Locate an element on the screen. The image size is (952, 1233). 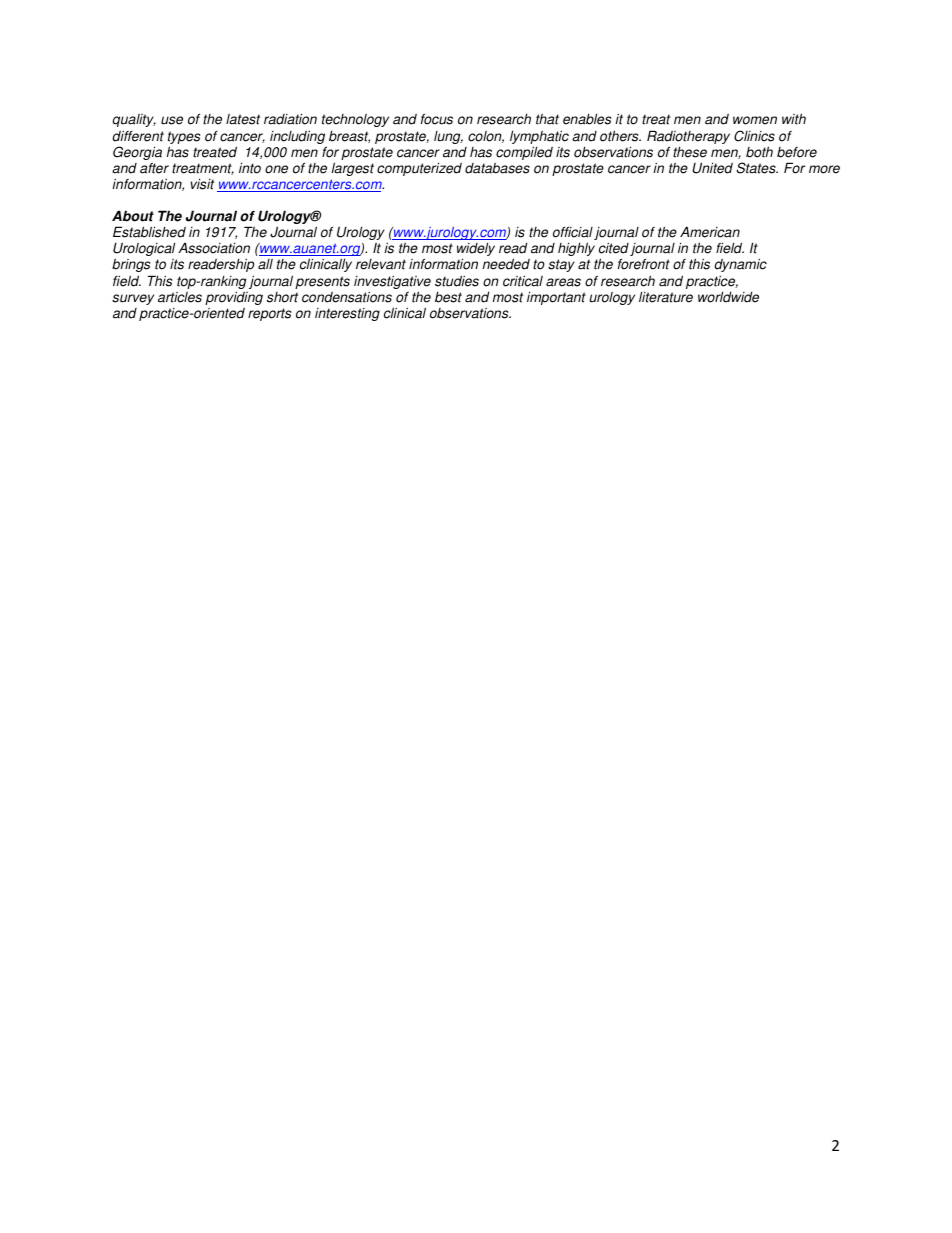
reports is located at coordinates (269, 314).
